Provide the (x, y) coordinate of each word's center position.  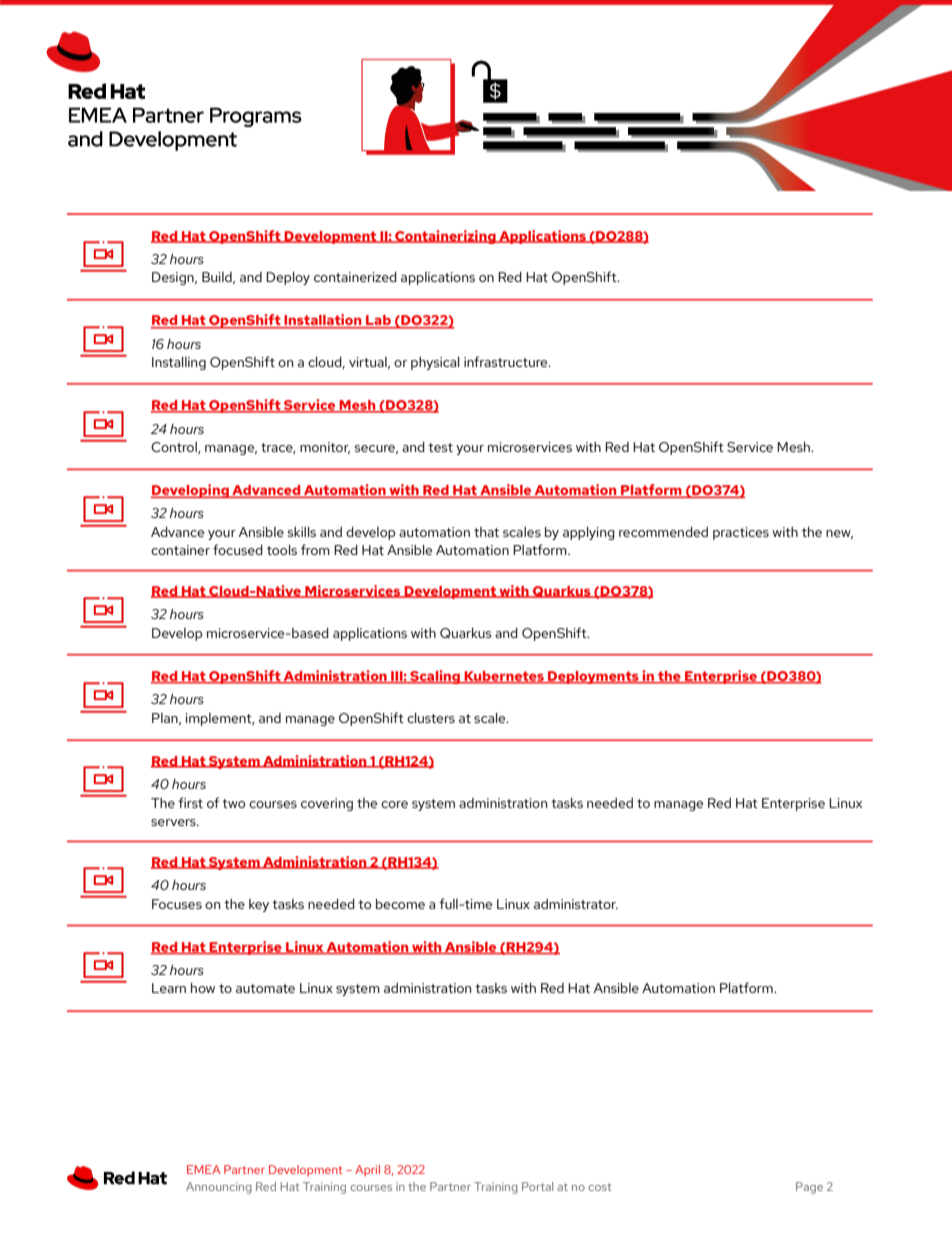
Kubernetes (504, 677)
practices (741, 533)
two (233, 803)
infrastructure (507, 361)
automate (265, 988)
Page (809, 1188)
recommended (663, 532)
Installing (179, 363)
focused (238, 549)
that (486, 532)
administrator (576, 904)
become (400, 904)
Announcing (219, 1188)
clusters (431, 718)
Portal (537, 1186)
